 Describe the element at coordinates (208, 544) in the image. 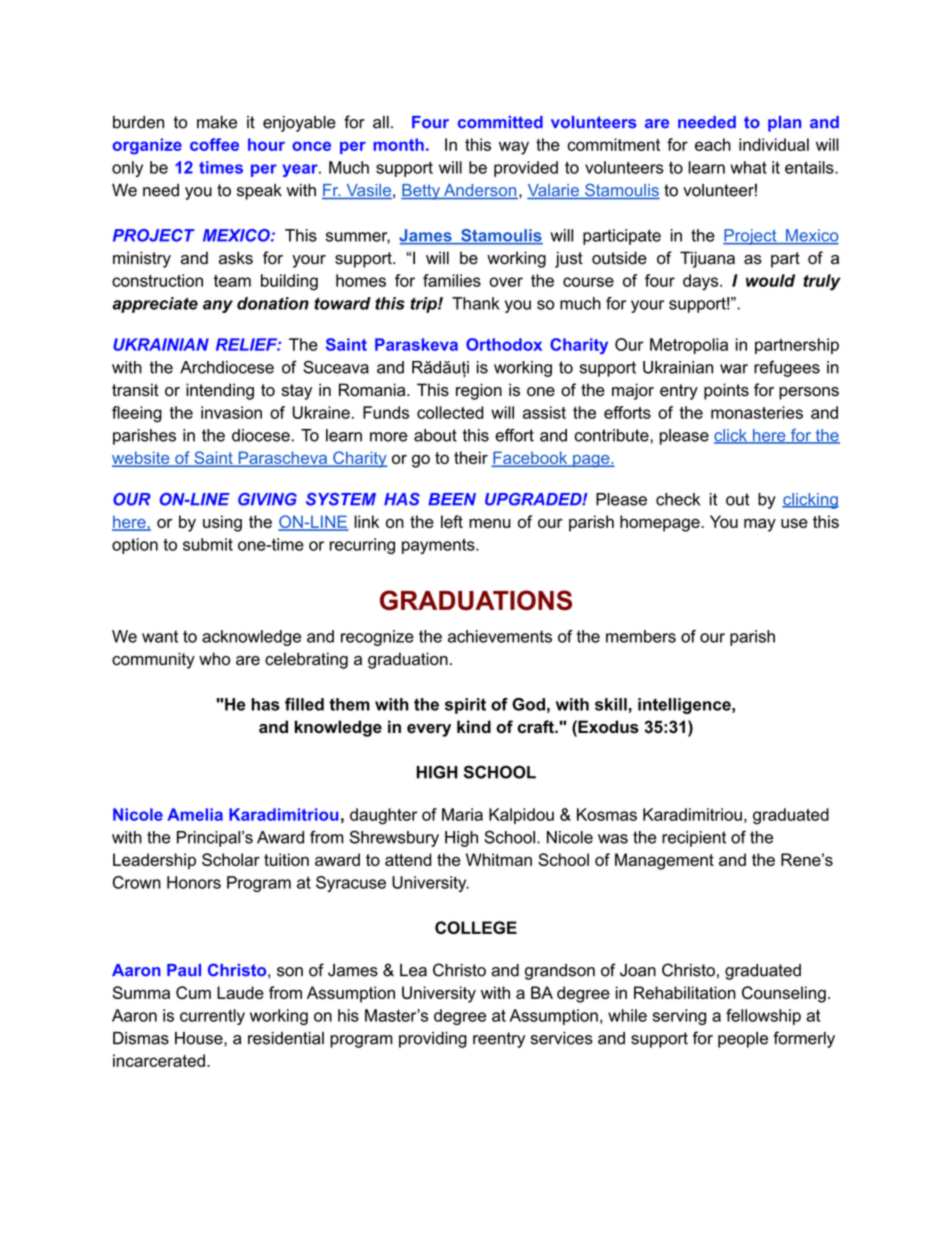

I see `submit` at that location.
